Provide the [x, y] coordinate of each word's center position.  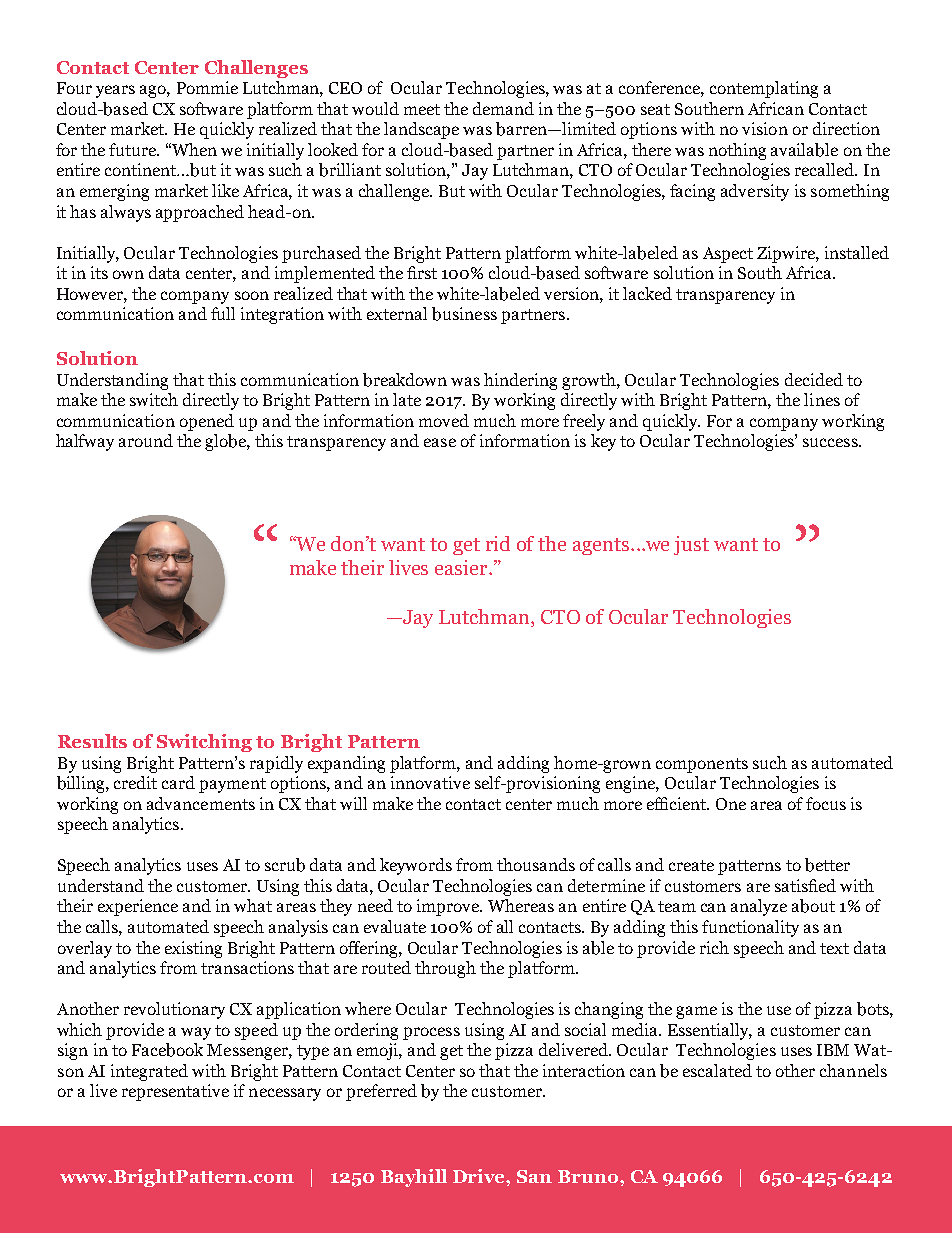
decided [814, 379]
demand [503, 108]
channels [853, 1070]
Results [92, 741]
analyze [759, 907]
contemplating [764, 89]
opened [207, 422]
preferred [381, 1092]
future [134, 149]
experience [138, 907]
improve [449, 907]
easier [462, 567]
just [691, 545]
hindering [520, 381]
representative [175, 1092]
